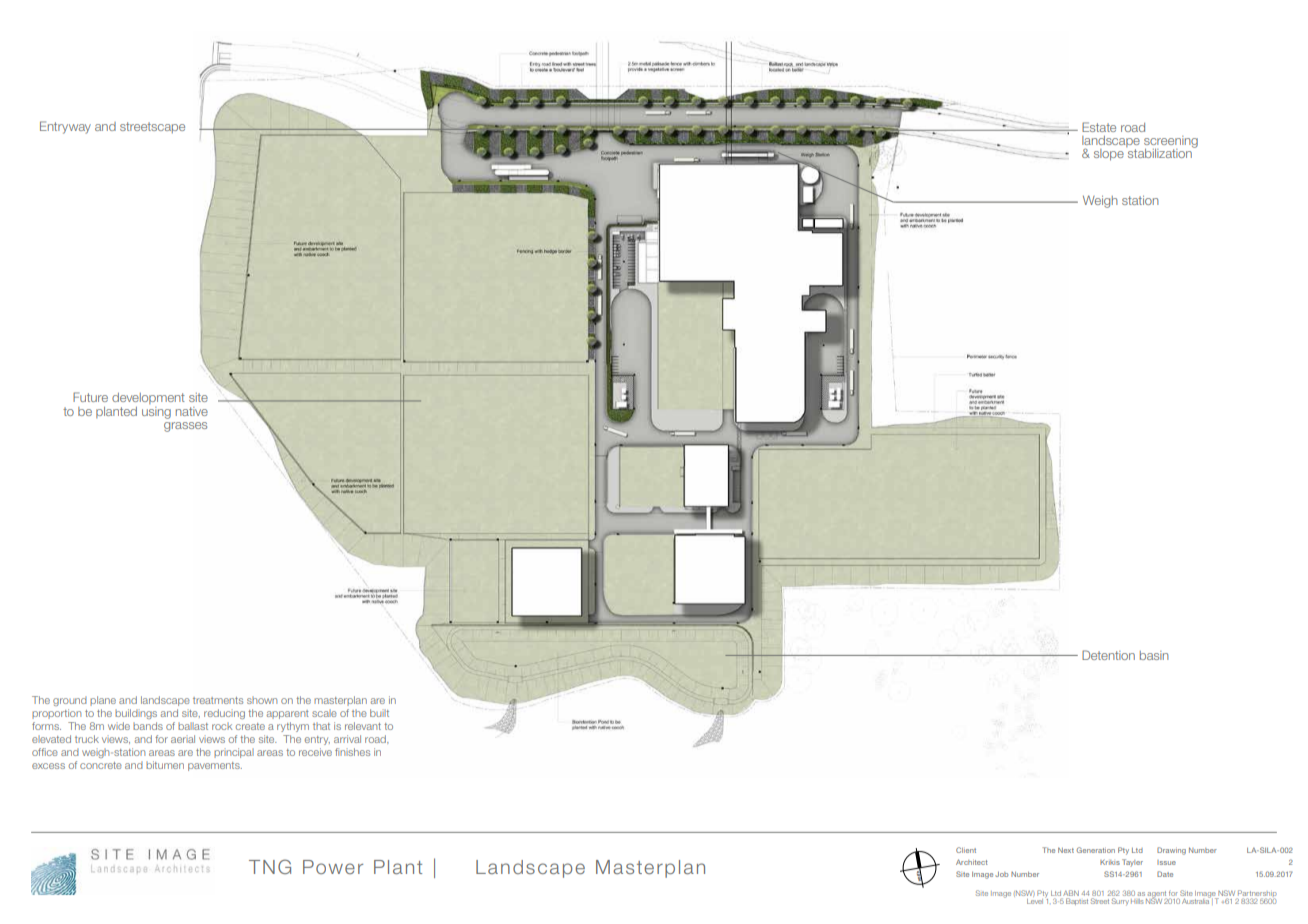 This screenshot has width=1308, height=924. What do you see at coordinates (193, 726) in the screenshot?
I see `ballast` at bounding box center [193, 726].
